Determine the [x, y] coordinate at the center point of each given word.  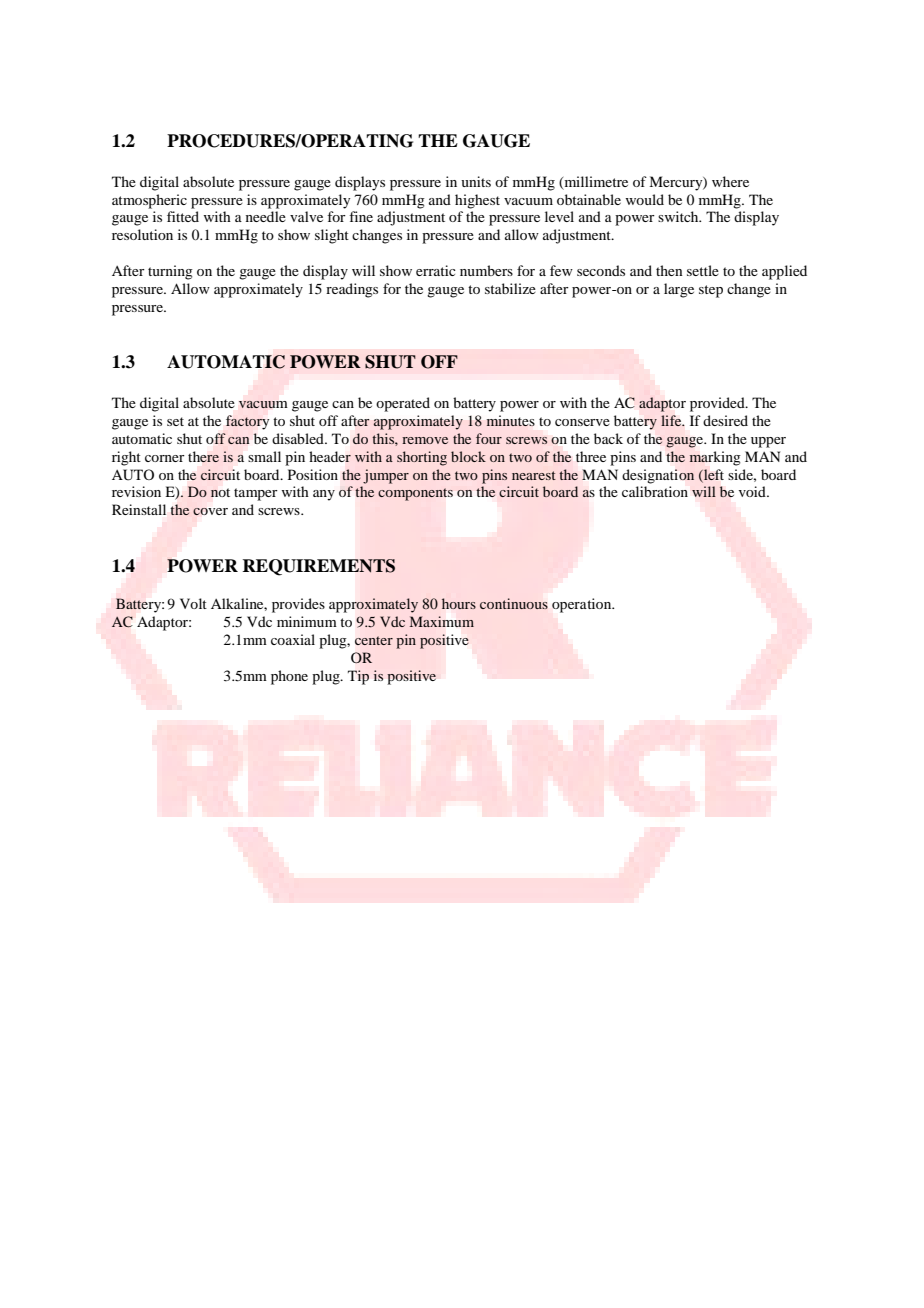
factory [247, 422]
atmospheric [149, 201]
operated [403, 404]
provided [718, 404]
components [415, 494]
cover [210, 512]
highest [477, 201]
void [753, 491]
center [374, 640]
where [730, 181]
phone [289, 677]
